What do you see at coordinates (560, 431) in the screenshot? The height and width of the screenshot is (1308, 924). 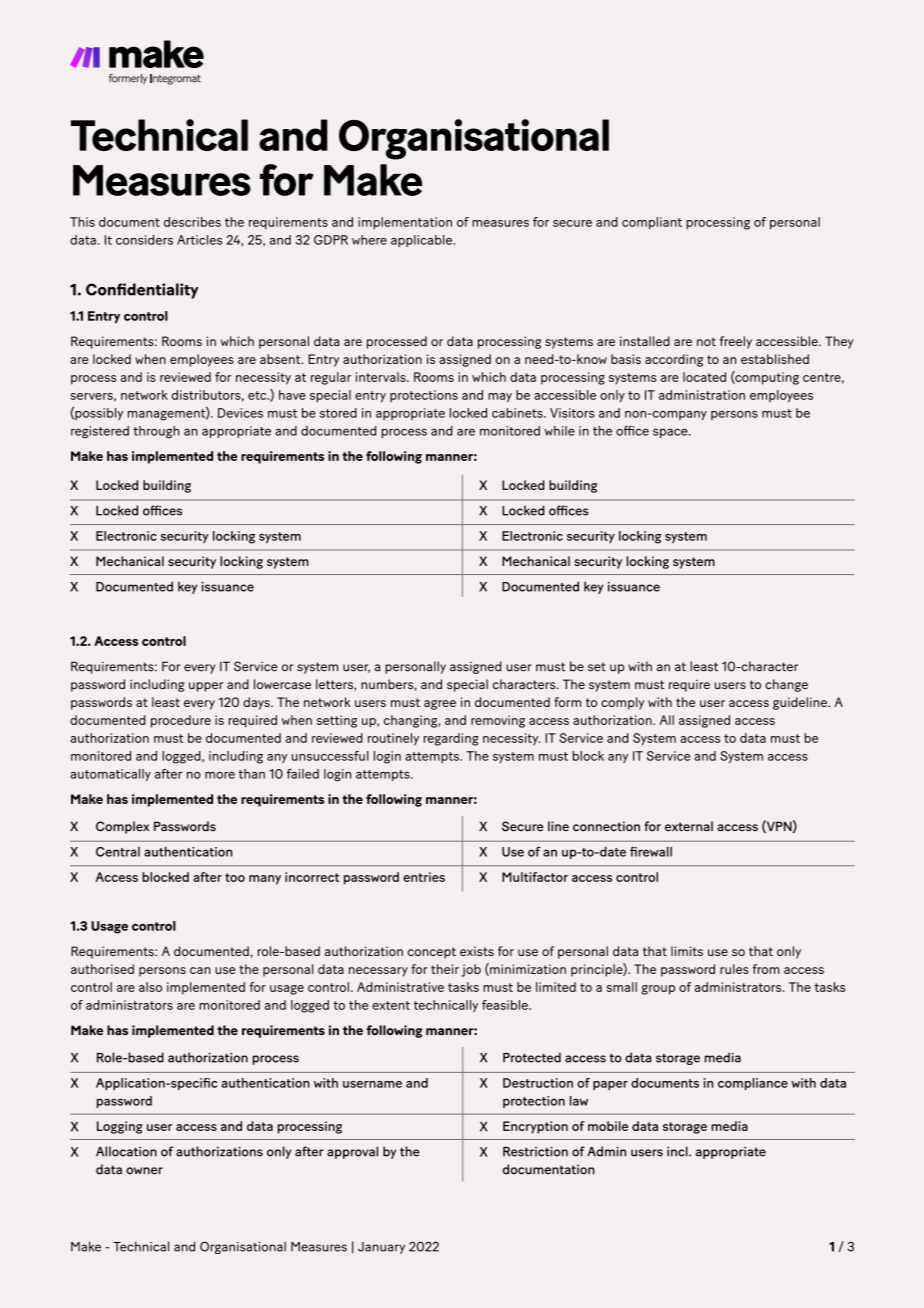 I see `while` at bounding box center [560, 431].
